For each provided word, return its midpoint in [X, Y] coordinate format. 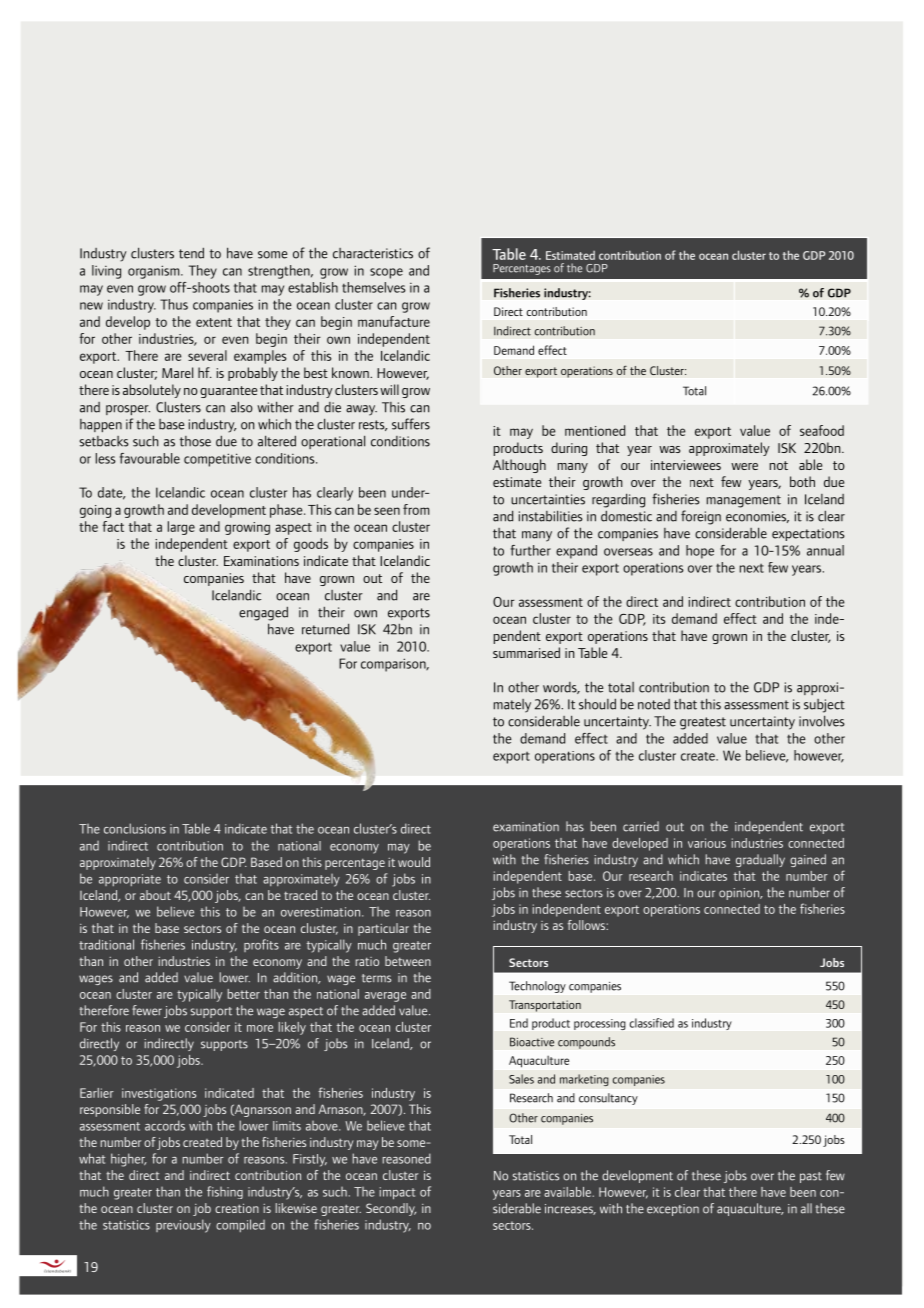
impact [397, 1193]
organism [155, 272]
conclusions [135, 828]
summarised [526, 652]
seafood [822, 430]
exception [673, 1210]
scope [386, 273]
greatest [703, 723]
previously [183, 1226]
